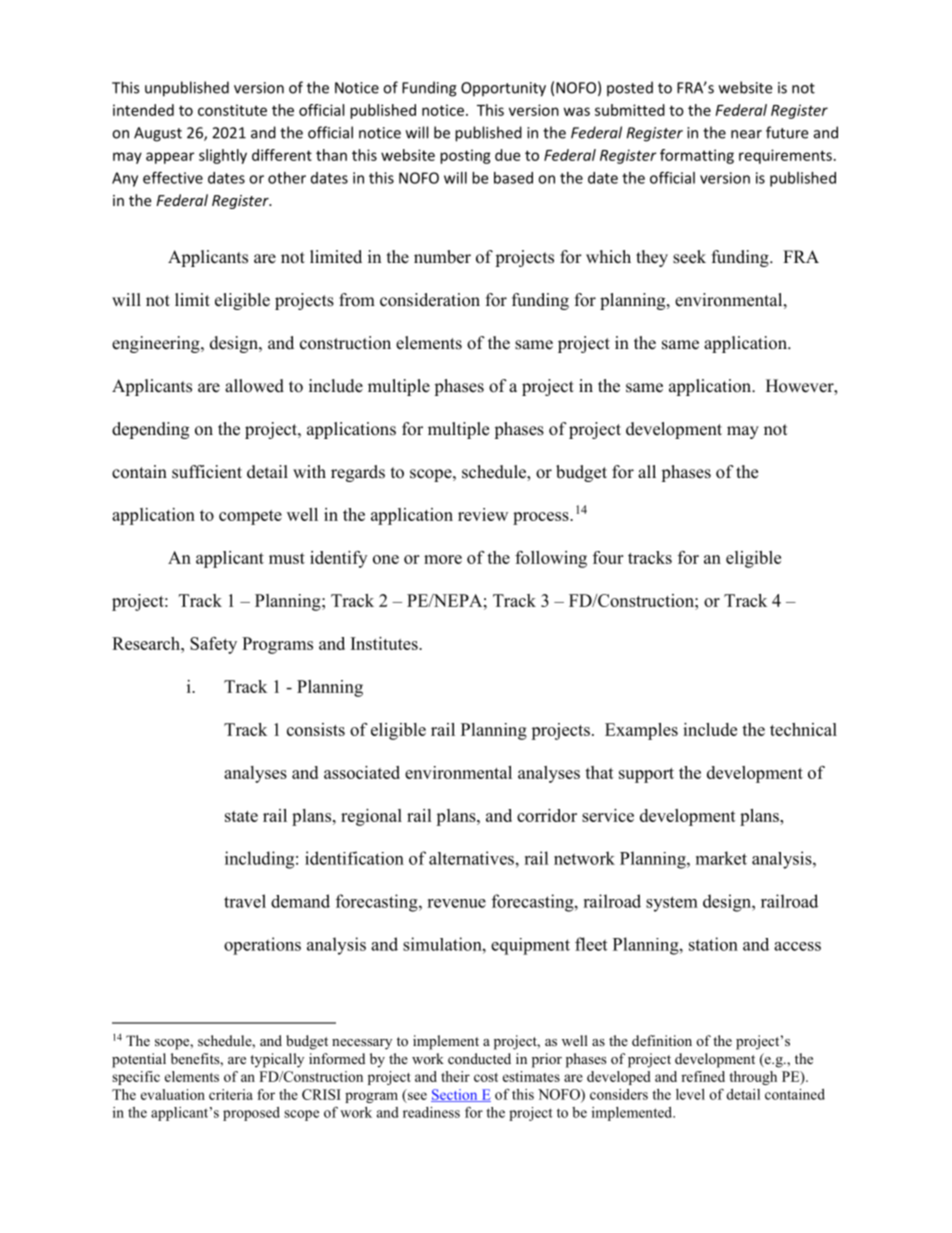  I want to click on criteria, so click(231, 1094).
